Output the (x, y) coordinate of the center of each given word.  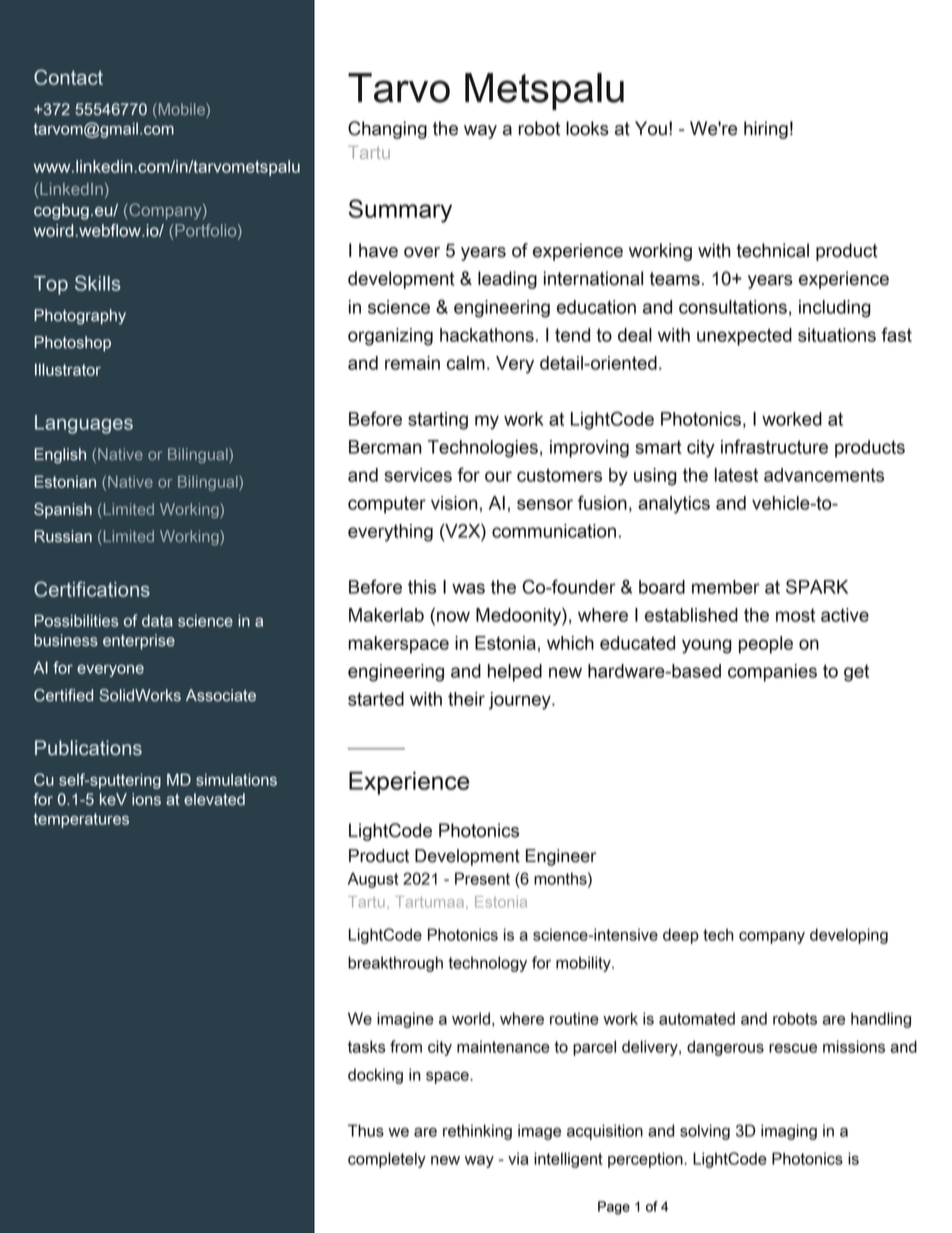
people (766, 645)
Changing (387, 130)
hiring (766, 130)
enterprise (139, 642)
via (518, 1158)
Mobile (181, 110)
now (453, 616)
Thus (366, 1130)
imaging (789, 1132)
